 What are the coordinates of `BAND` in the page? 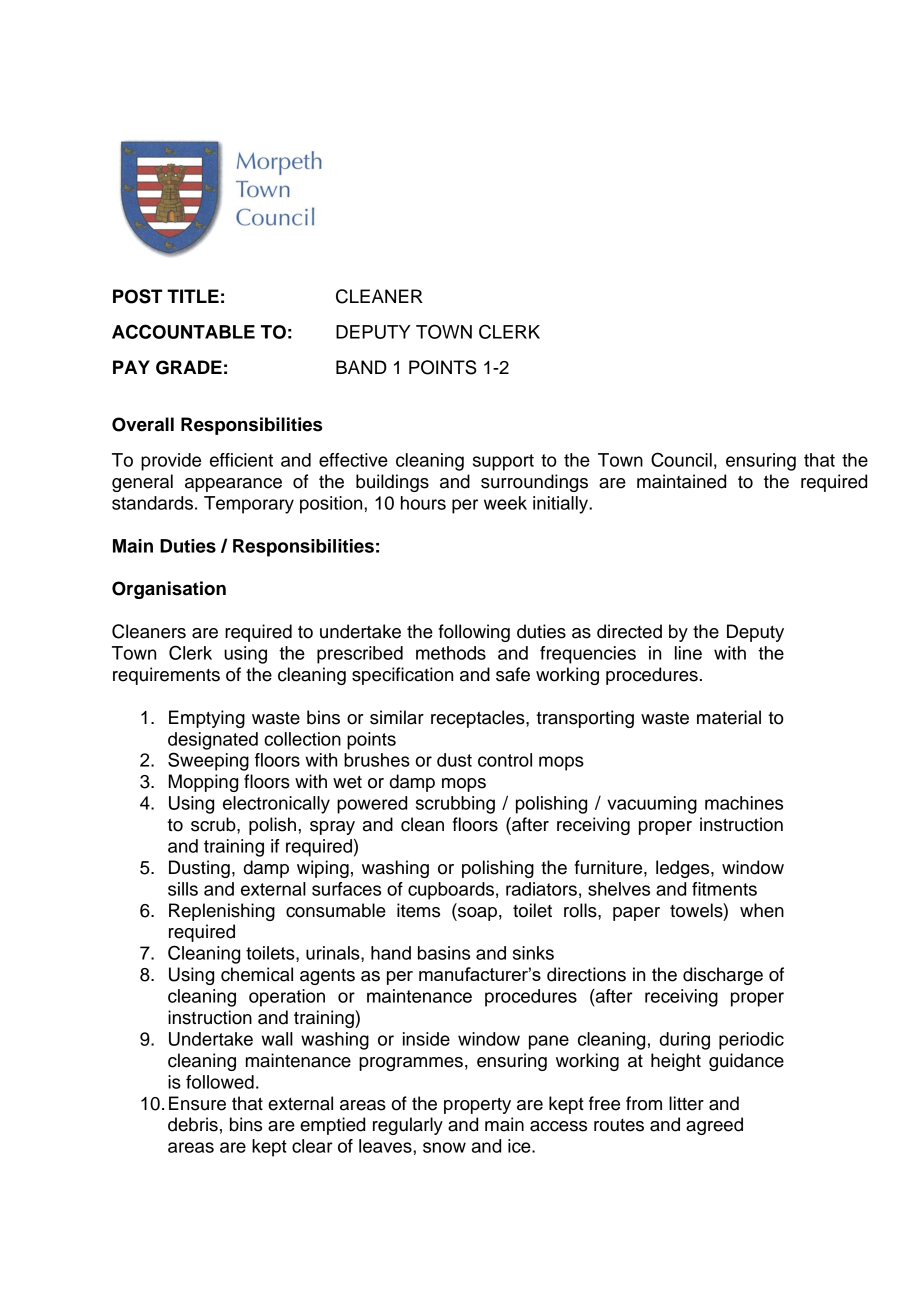 It's located at (361, 367).
